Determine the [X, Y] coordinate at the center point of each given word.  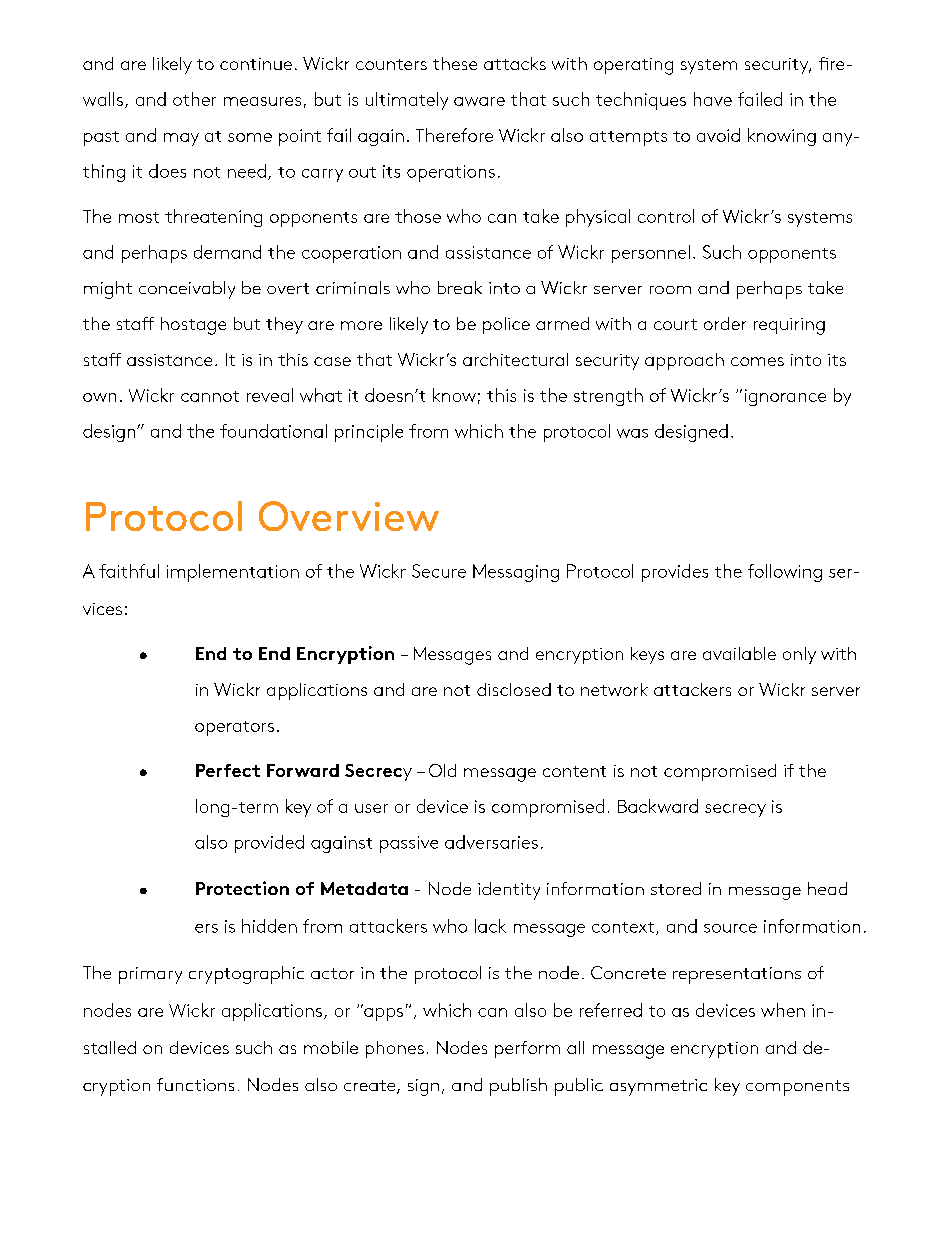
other [194, 99]
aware [479, 101]
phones [395, 1049]
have [713, 99]
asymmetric [658, 1087]
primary [150, 975]
